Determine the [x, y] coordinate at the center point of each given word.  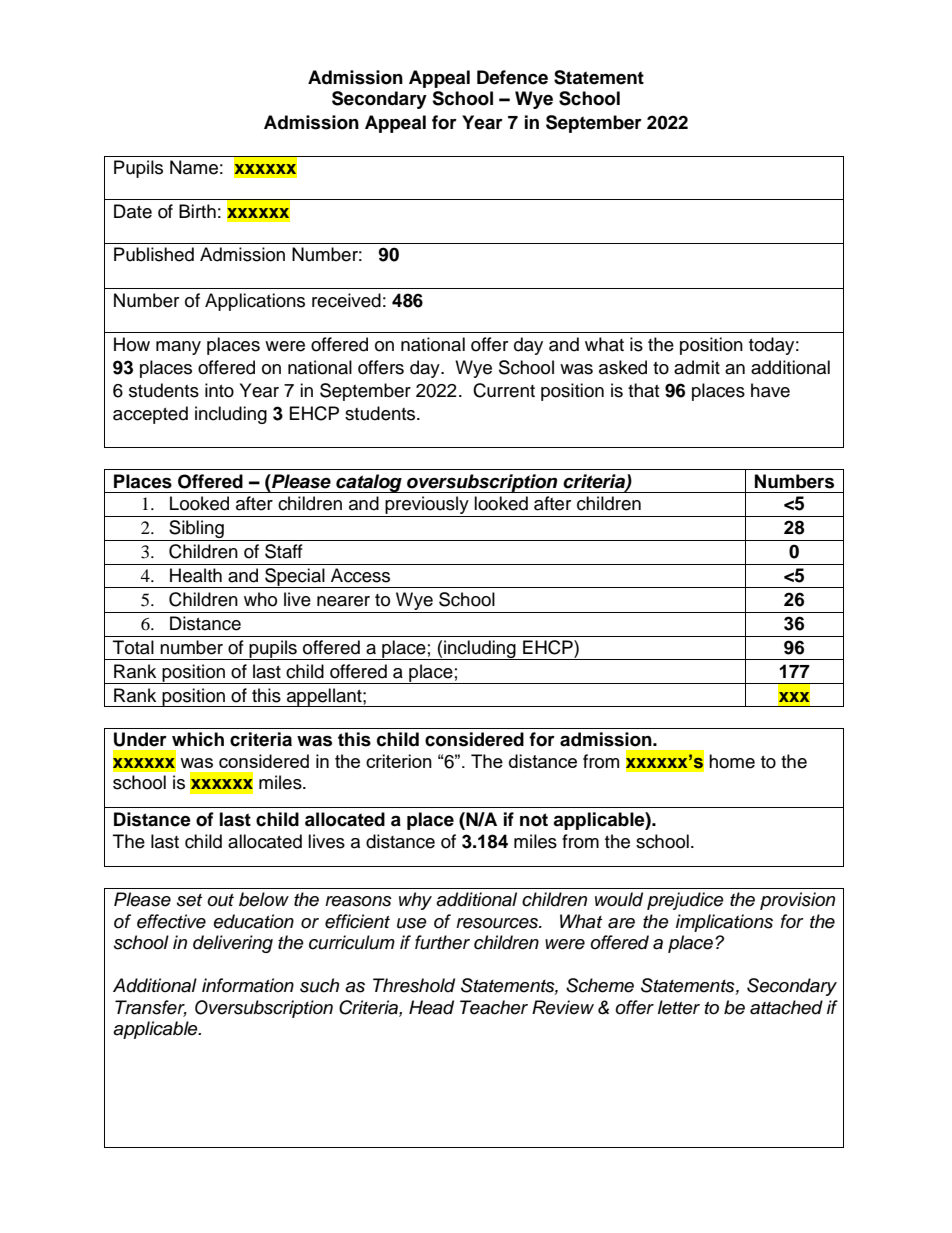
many [178, 348]
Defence [512, 77]
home [732, 761]
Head [431, 1007]
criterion [399, 761]
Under [140, 739]
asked [623, 367]
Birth [197, 211]
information [248, 985]
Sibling [196, 530]
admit [697, 367]
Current [504, 390]
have [770, 390]
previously [427, 506]
